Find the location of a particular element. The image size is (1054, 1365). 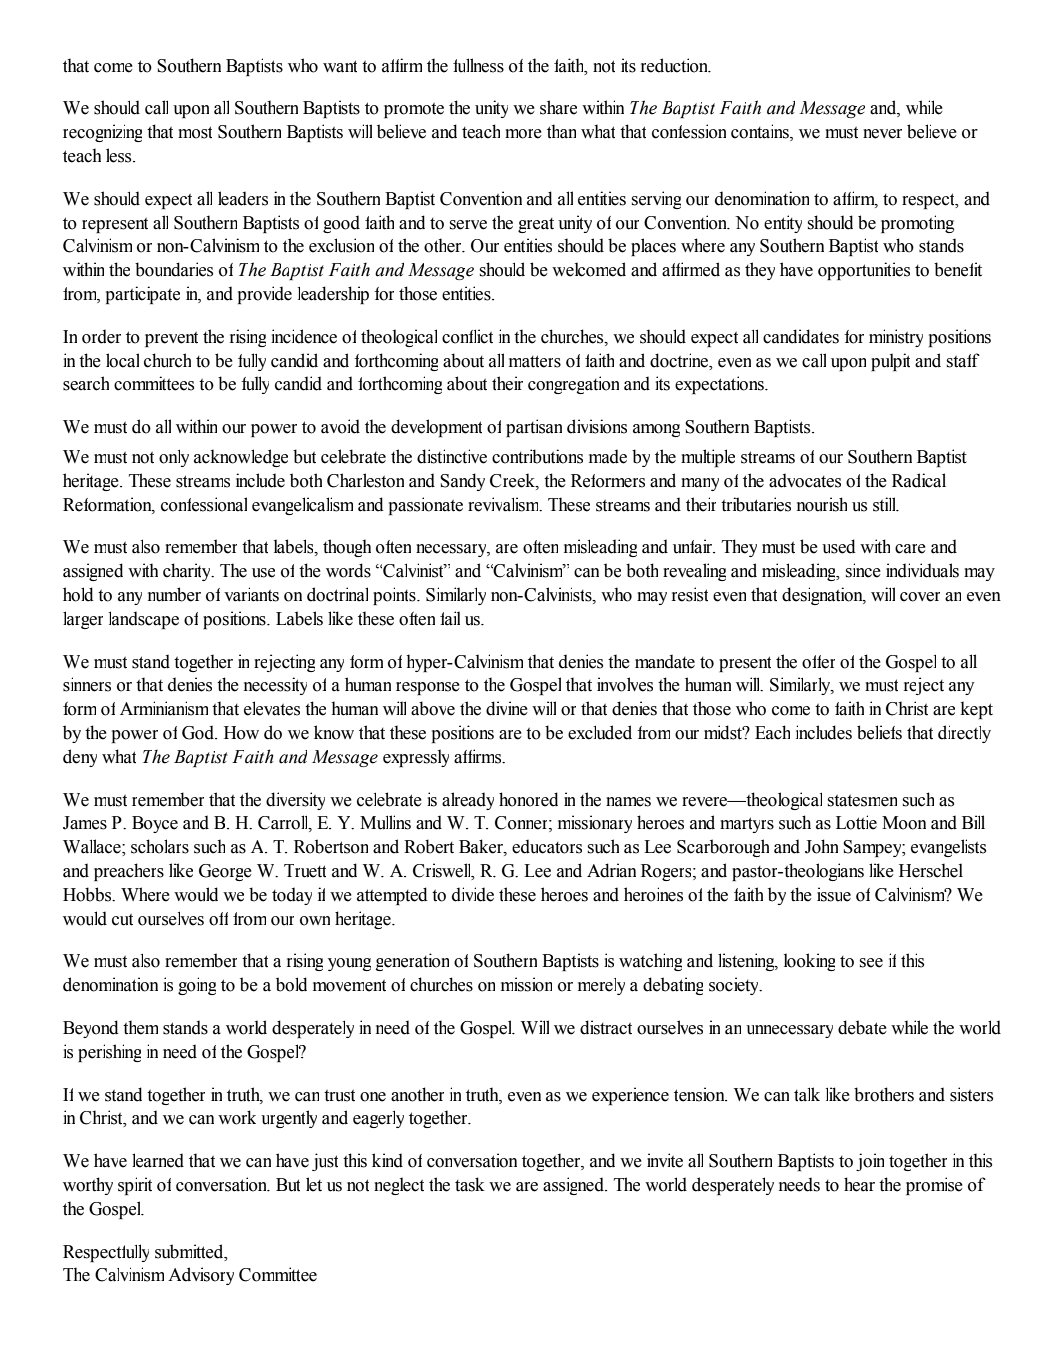

debate is located at coordinates (862, 1027).
